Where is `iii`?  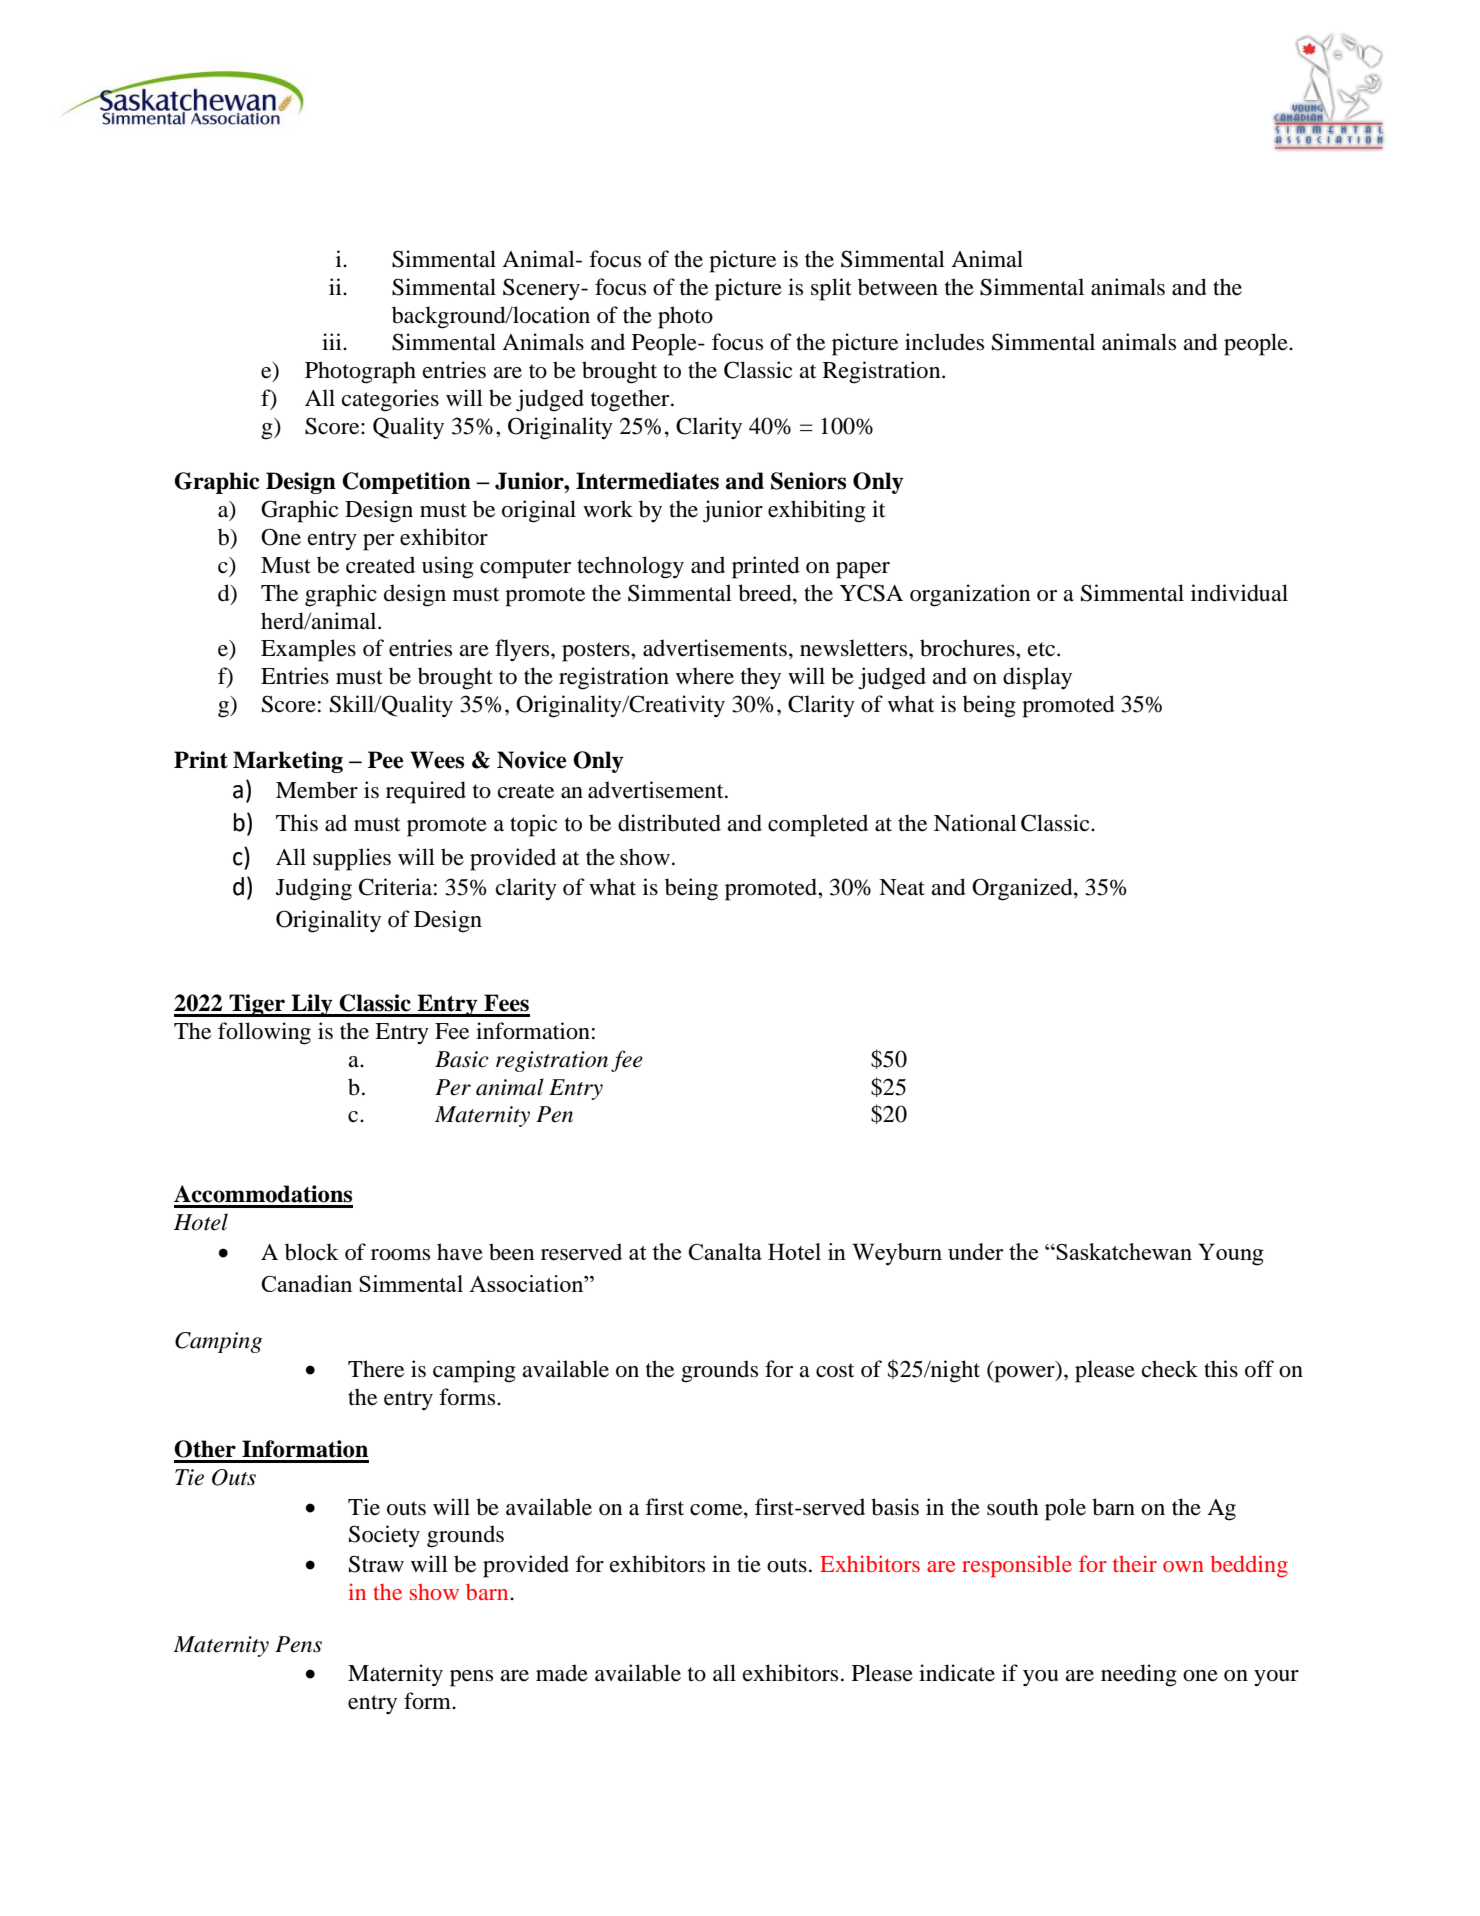 iii is located at coordinates (333, 341).
